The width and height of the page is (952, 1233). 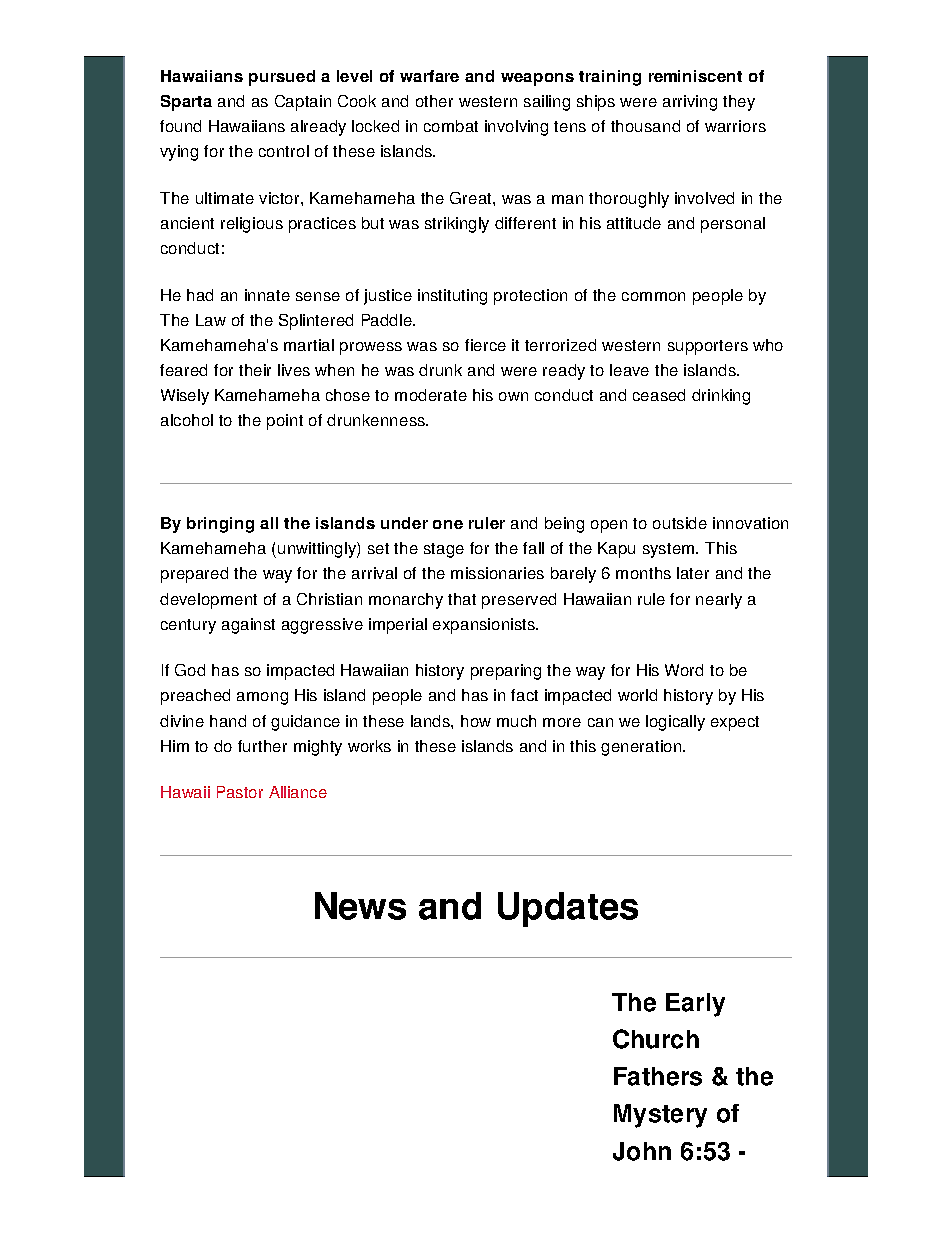 I want to click on how, so click(x=476, y=721).
